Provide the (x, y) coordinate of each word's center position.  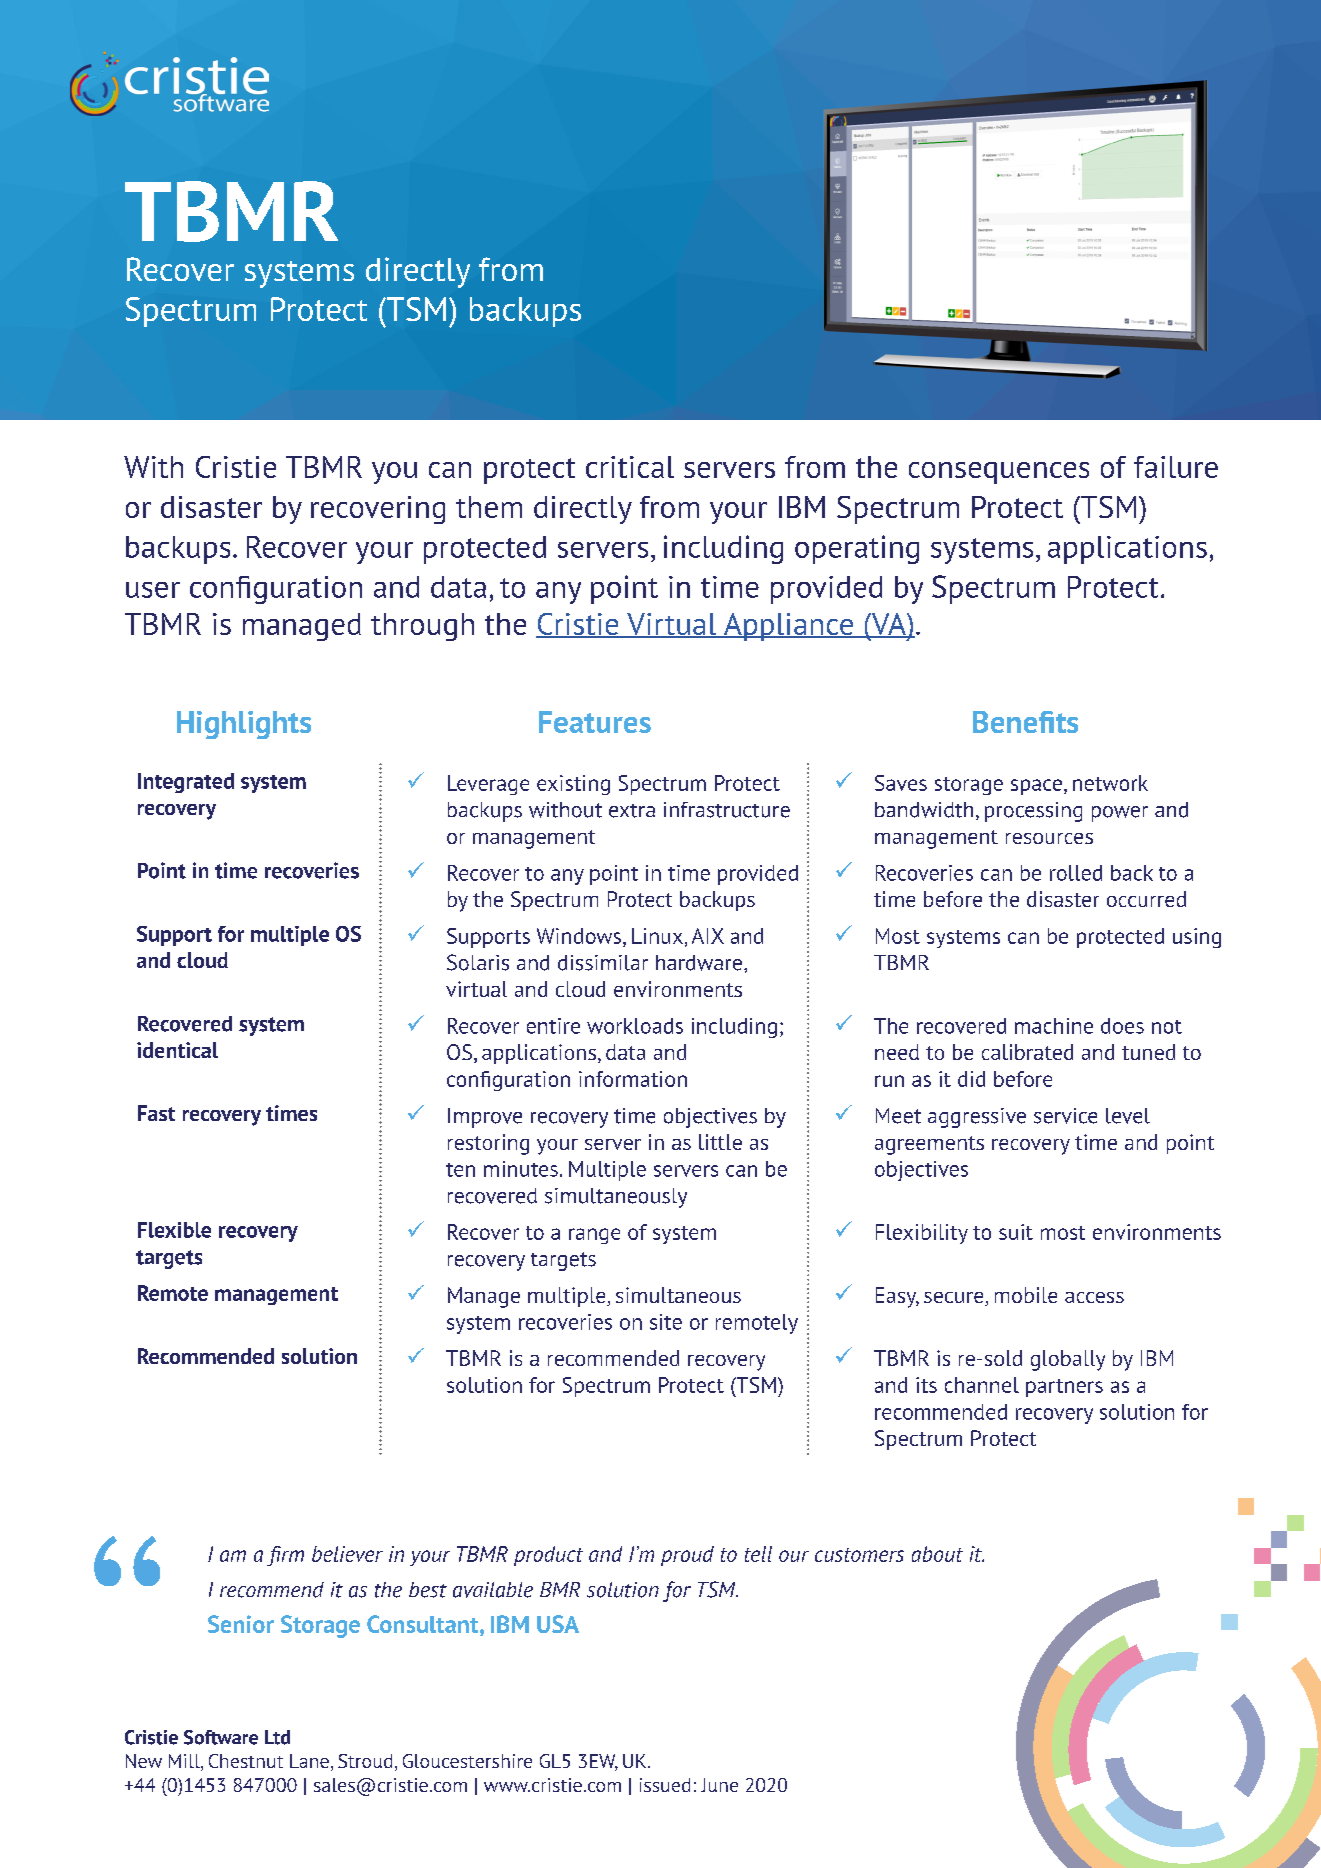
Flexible (174, 1230)
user (153, 590)
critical (630, 467)
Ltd (277, 1737)
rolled (1076, 873)
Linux (657, 936)
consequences (999, 473)
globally (1068, 1360)
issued (665, 1785)
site (666, 1322)
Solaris (478, 962)
